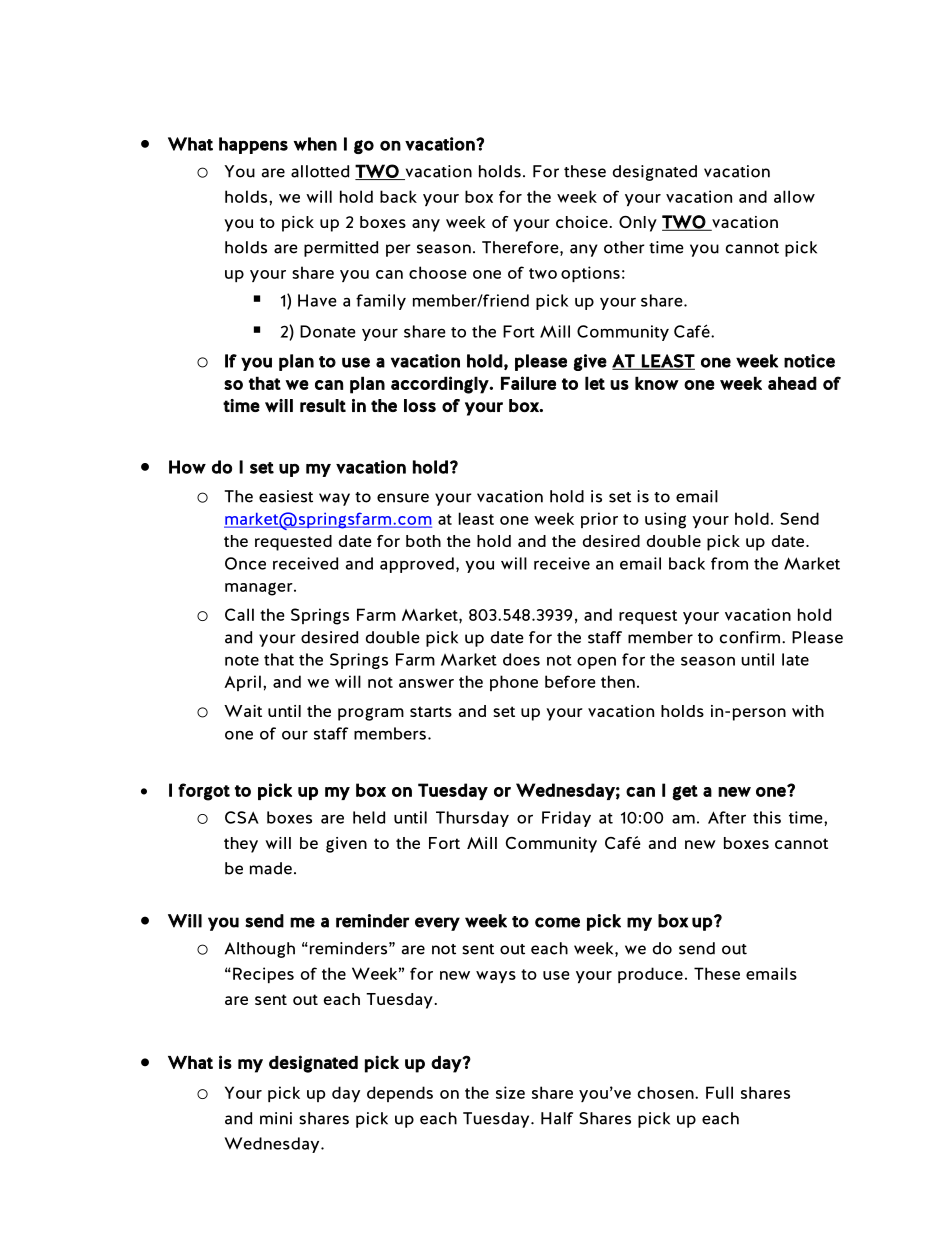 The height and width of the page is (1233, 952). Describe the element at coordinates (719, 1092) in the page. I see `Full` at that location.
